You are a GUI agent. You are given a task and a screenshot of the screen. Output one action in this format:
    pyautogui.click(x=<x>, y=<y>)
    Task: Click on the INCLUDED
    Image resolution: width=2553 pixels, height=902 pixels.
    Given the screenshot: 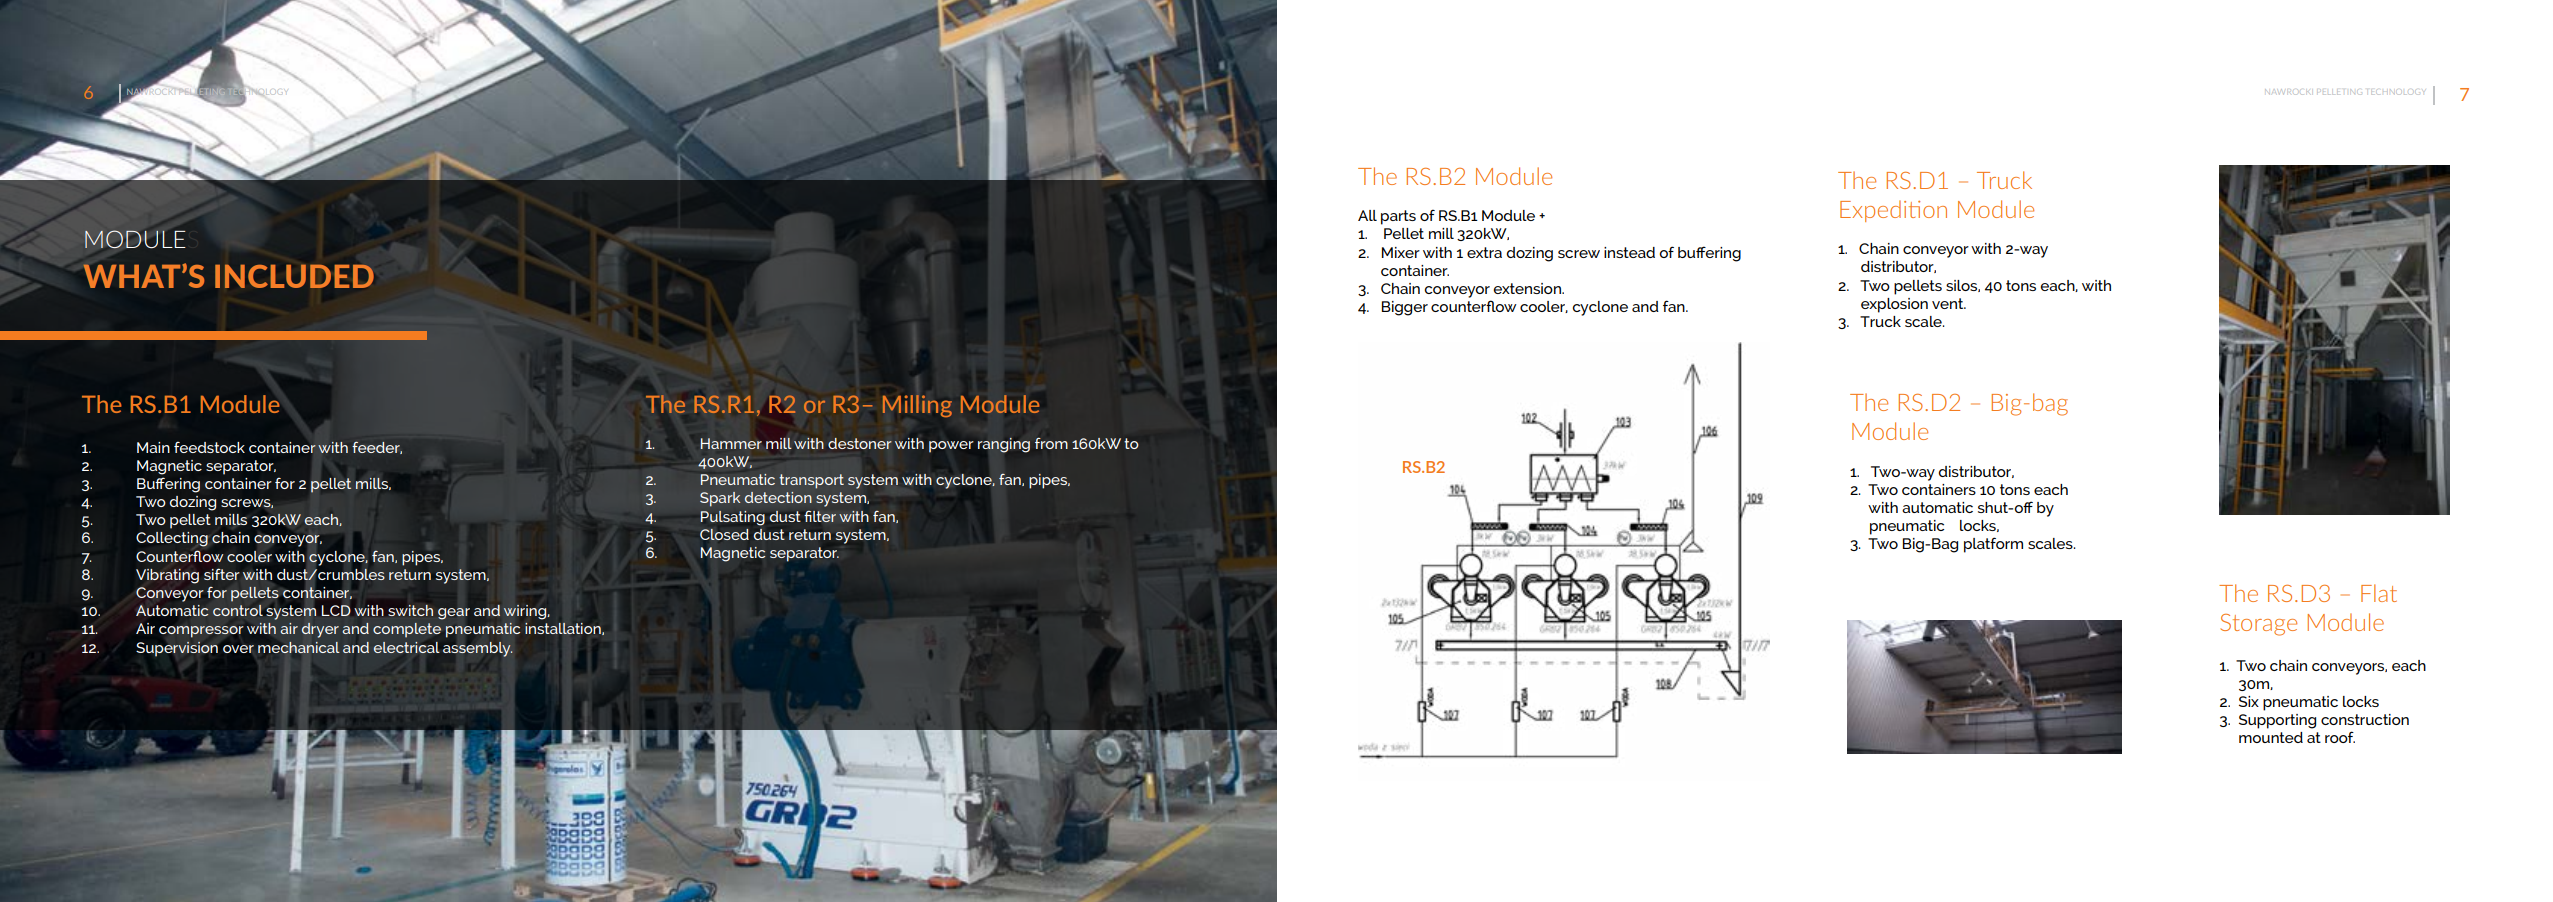 What is the action you would take?
    pyautogui.click(x=294, y=276)
